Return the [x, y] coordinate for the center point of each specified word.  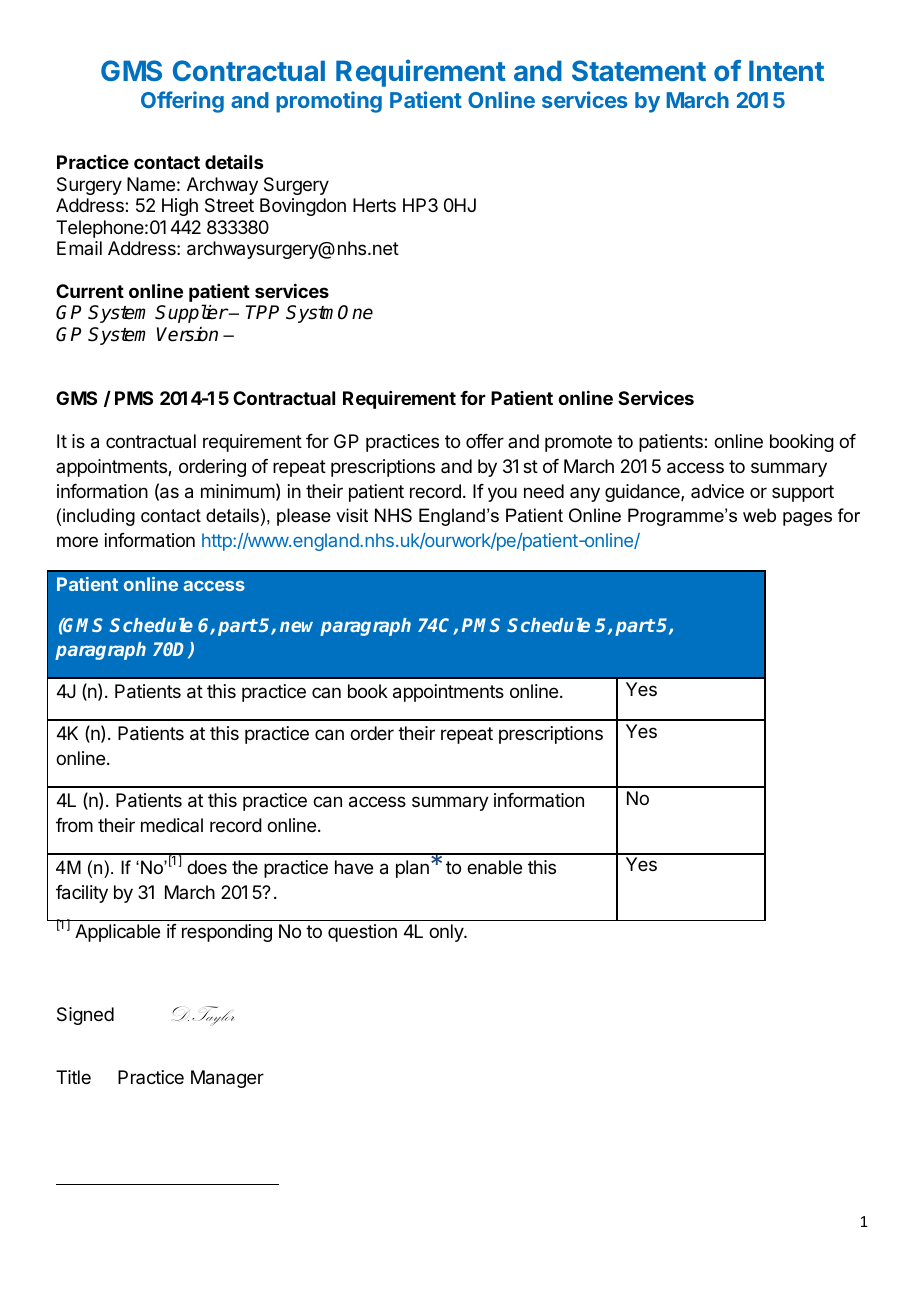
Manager [227, 1079]
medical [172, 825]
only [447, 933]
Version [187, 334]
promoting [329, 102]
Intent [786, 70]
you [502, 494]
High [180, 207]
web [759, 515]
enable [494, 867]
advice [717, 491]
